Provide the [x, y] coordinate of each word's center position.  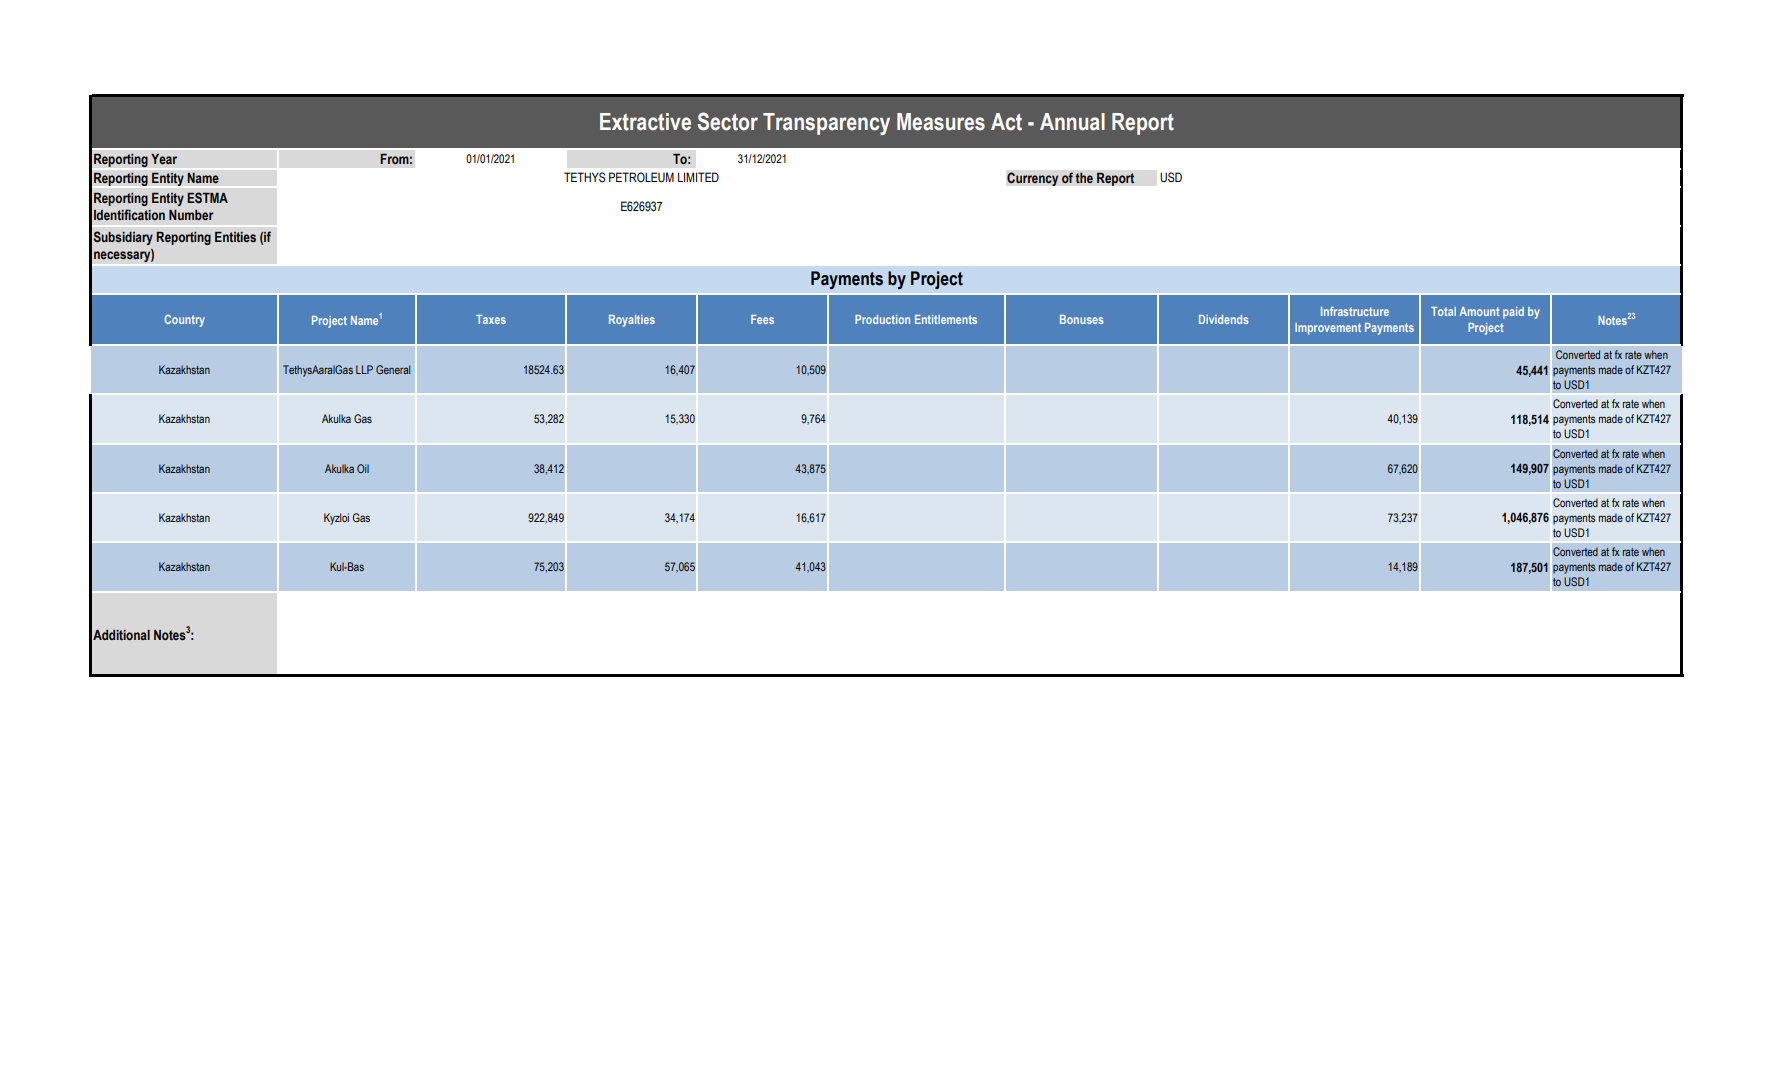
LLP [364, 369]
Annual [1072, 122]
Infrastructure [1355, 311]
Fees [762, 319]
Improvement [1328, 329]
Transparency [826, 124]
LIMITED [698, 177]
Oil [363, 468]
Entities [235, 237]
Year [164, 159]
